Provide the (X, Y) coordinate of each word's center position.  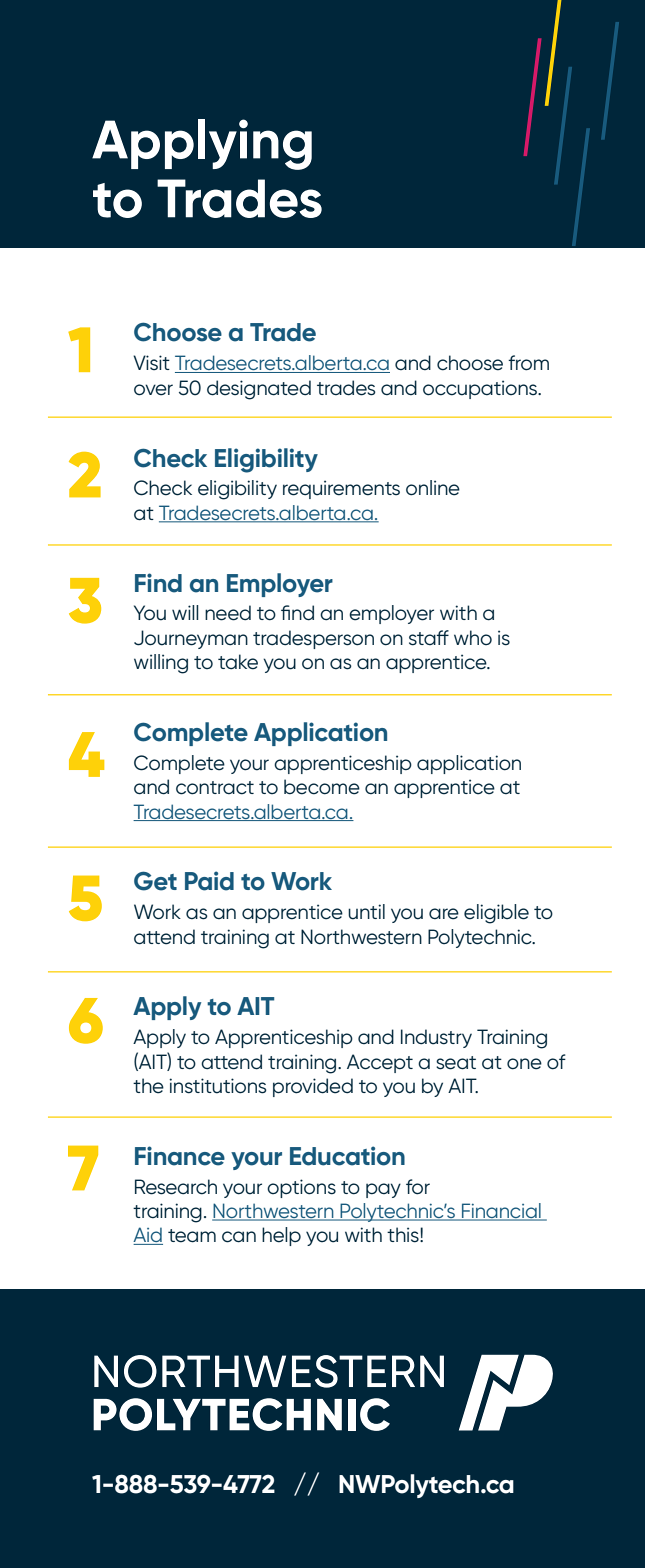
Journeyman (191, 639)
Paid (209, 881)
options (301, 1188)
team (192, 1236)
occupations (481, 389)
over (153, 390)
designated (259, 390)
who (473, 637)
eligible (496, 914)
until (366, 912)
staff (429, 638)
